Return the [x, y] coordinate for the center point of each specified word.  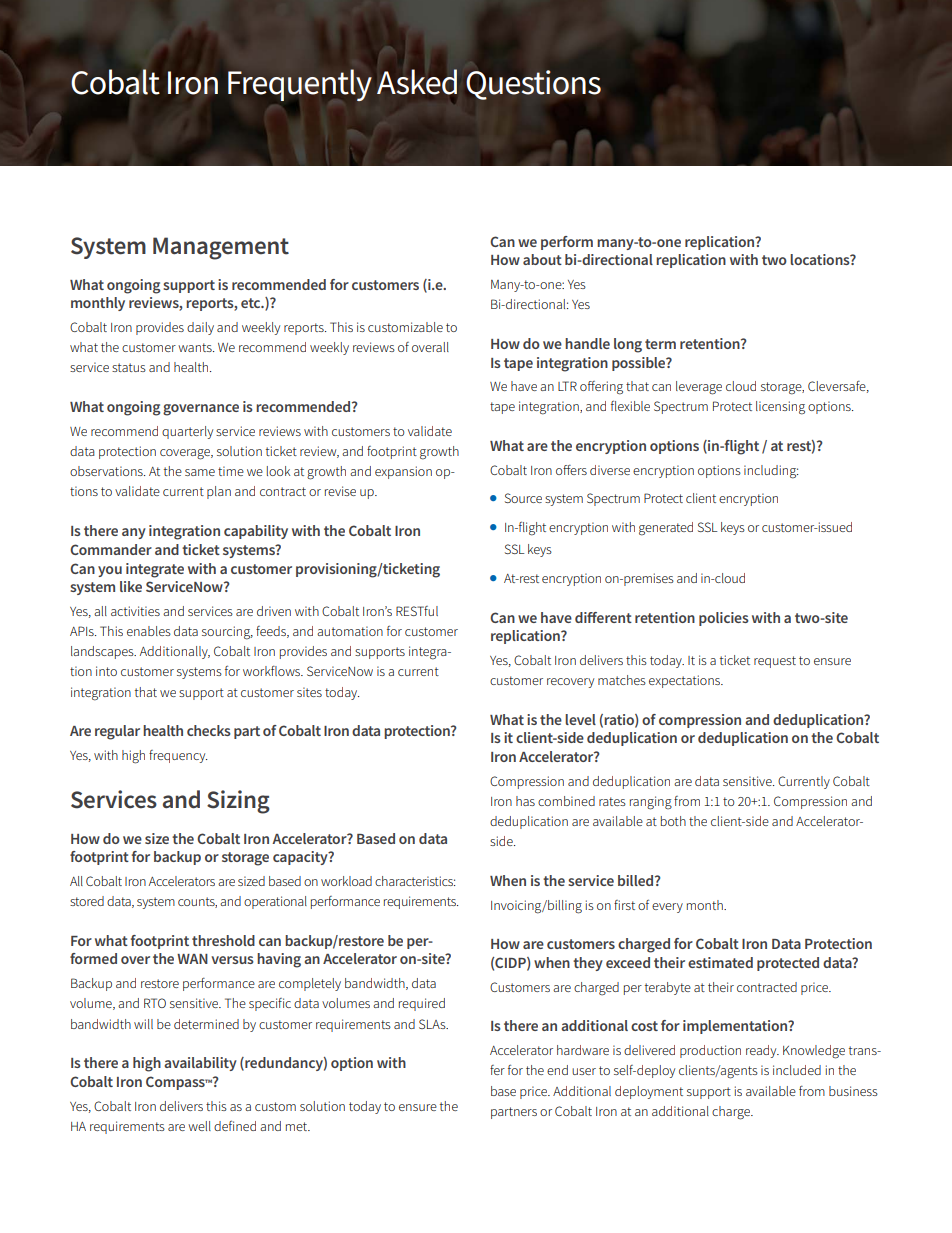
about [542, 259]
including [771, 472]
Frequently [300, 85]
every [667, 908]
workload [346, 881]
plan [219, 492]
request [775, 662]
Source [523, 498]
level [580, 719]
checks [209, 730]
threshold [223, 940]
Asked [417, 82]
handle [587, 343]
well [199, 1126]
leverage [699, 388]
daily [200, 328]
